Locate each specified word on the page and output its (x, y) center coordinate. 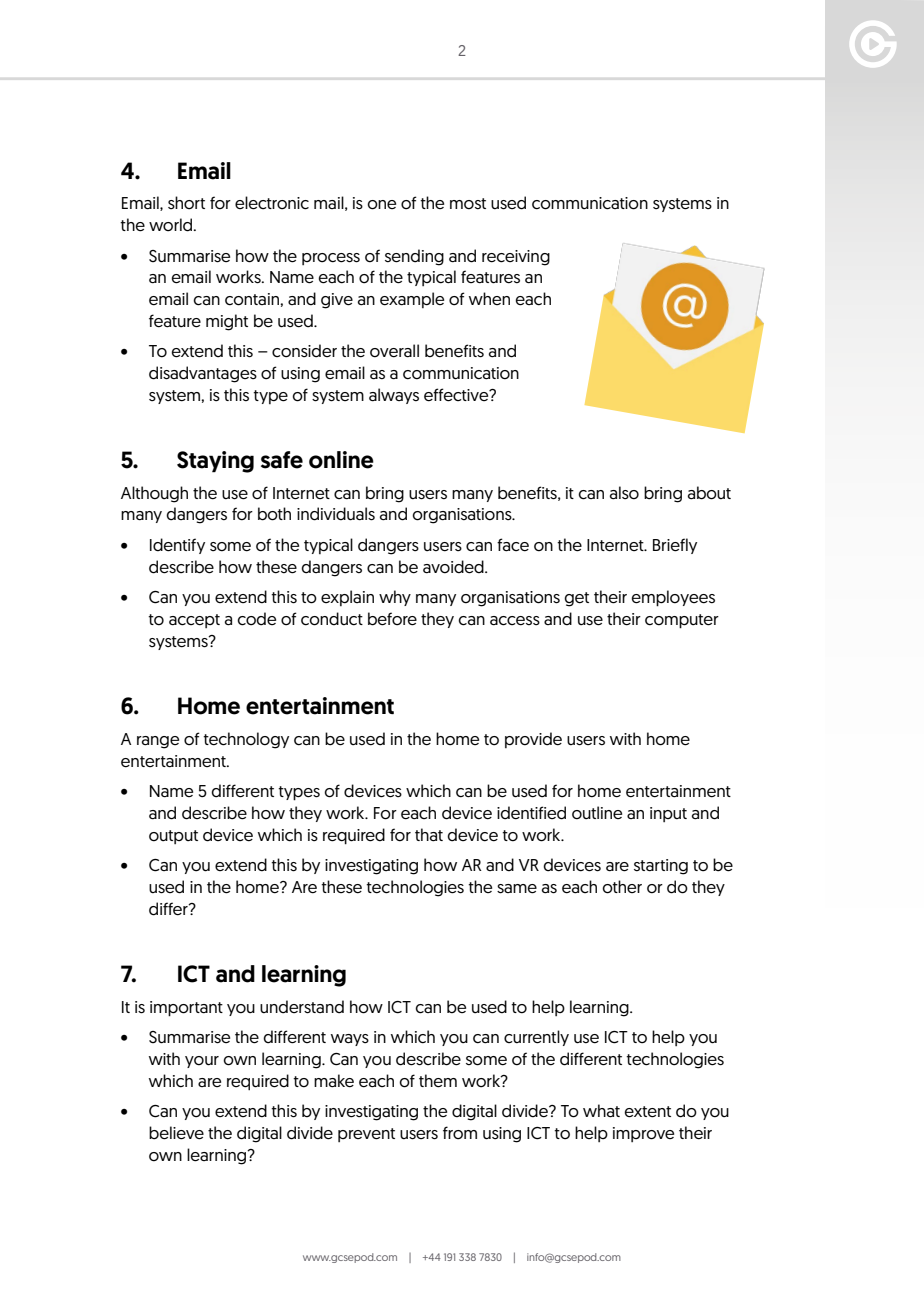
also (624, 493)
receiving (516, 258)
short (186, 203)
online (341, 460)
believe (176, 1133)
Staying (215, 462)
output (173, 837)
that (429, 835)
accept (194, 621)
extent (648, 1112)
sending (414, 257)
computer (682, 621)
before (392, 619)
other (622, 887)
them (438, 1081)
